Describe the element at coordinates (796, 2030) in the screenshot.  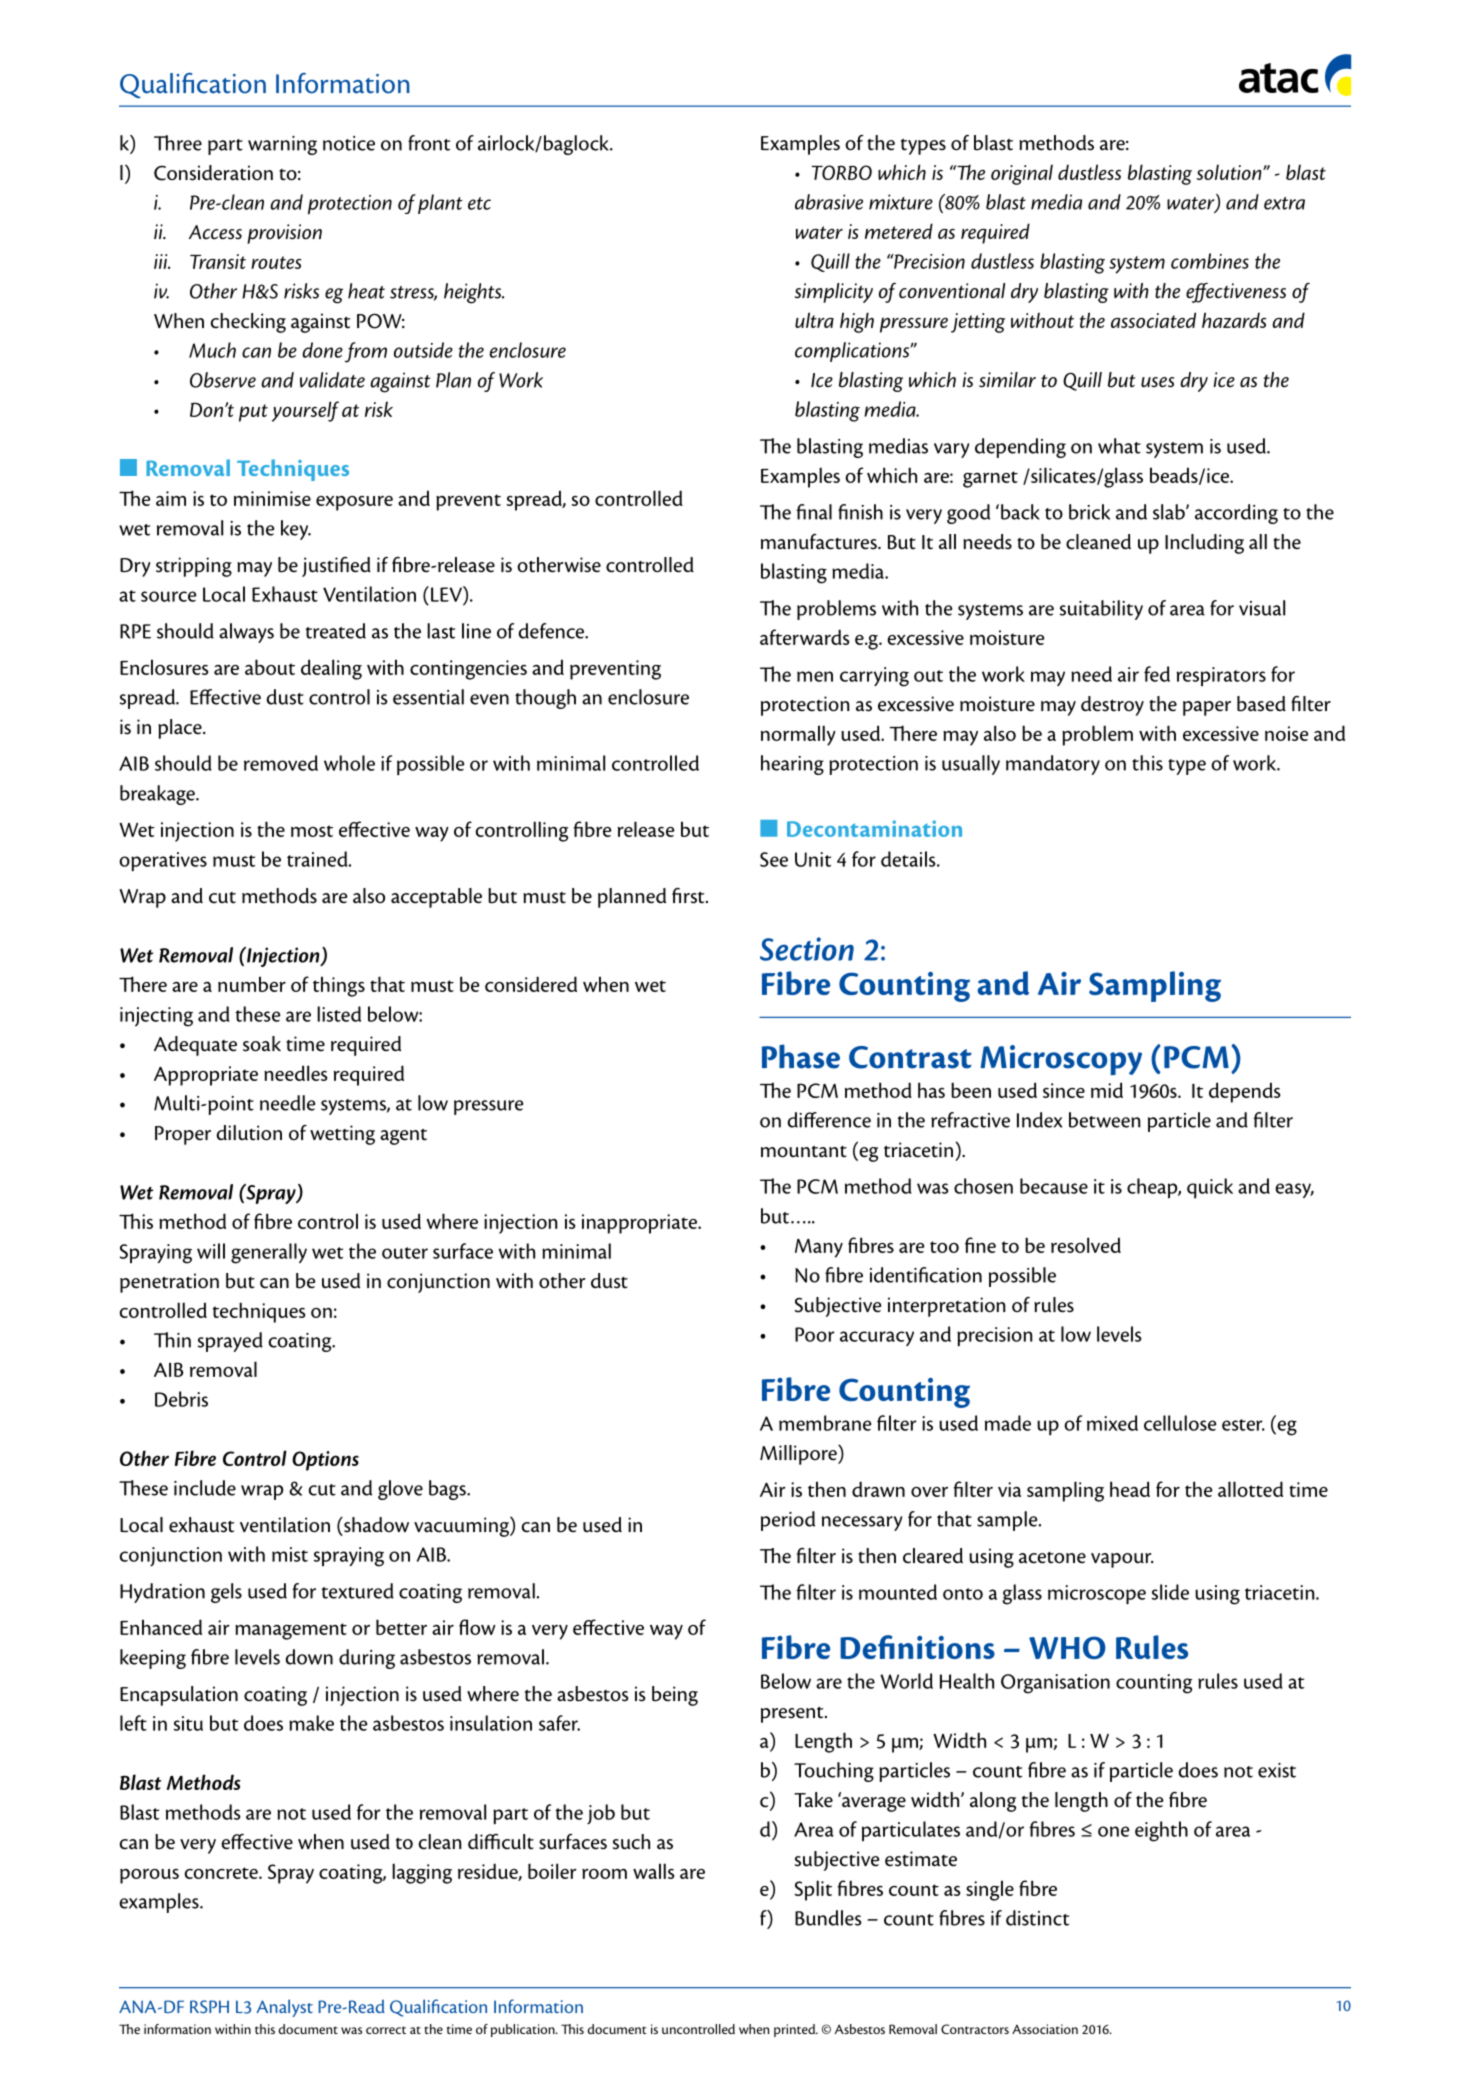
I see `printed` at that location.
